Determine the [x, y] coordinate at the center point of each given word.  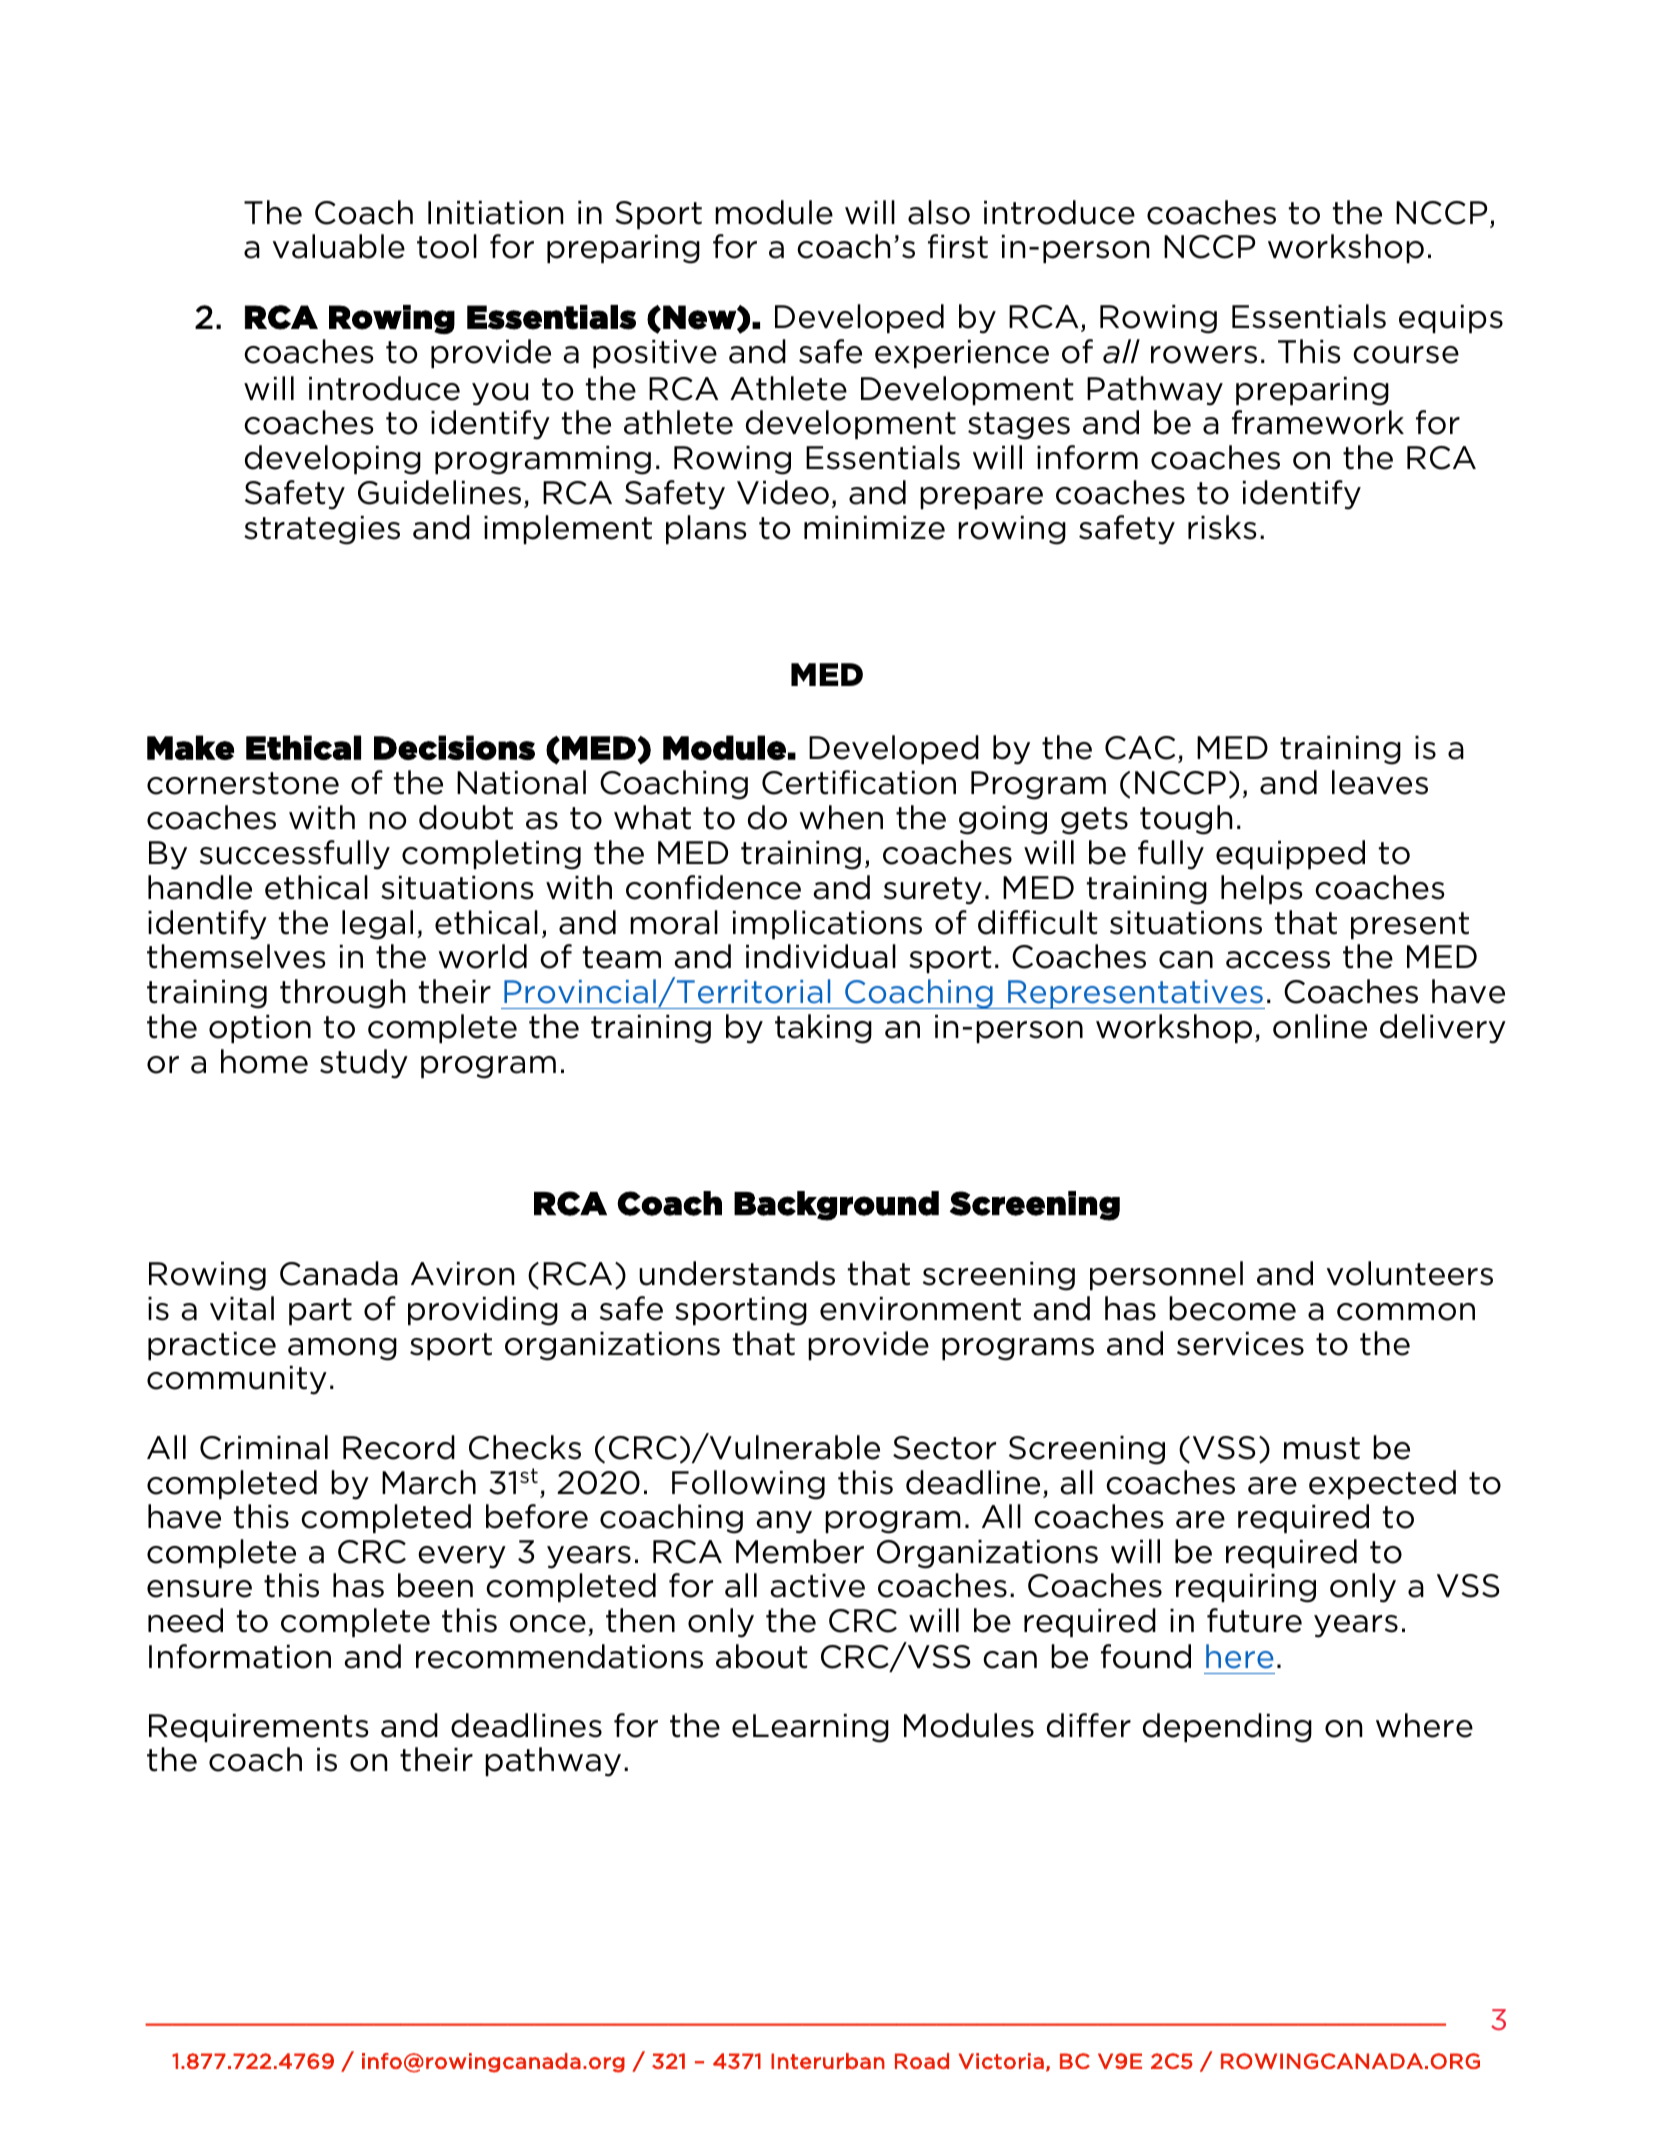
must [1322, 1448]
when [841, 817]
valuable [339, 246]
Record [399, 1447]
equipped [1290, 854]
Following [748, 1485]
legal [377, 925]
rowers [1204, 355]
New [700, 317]
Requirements [259, 1728]
